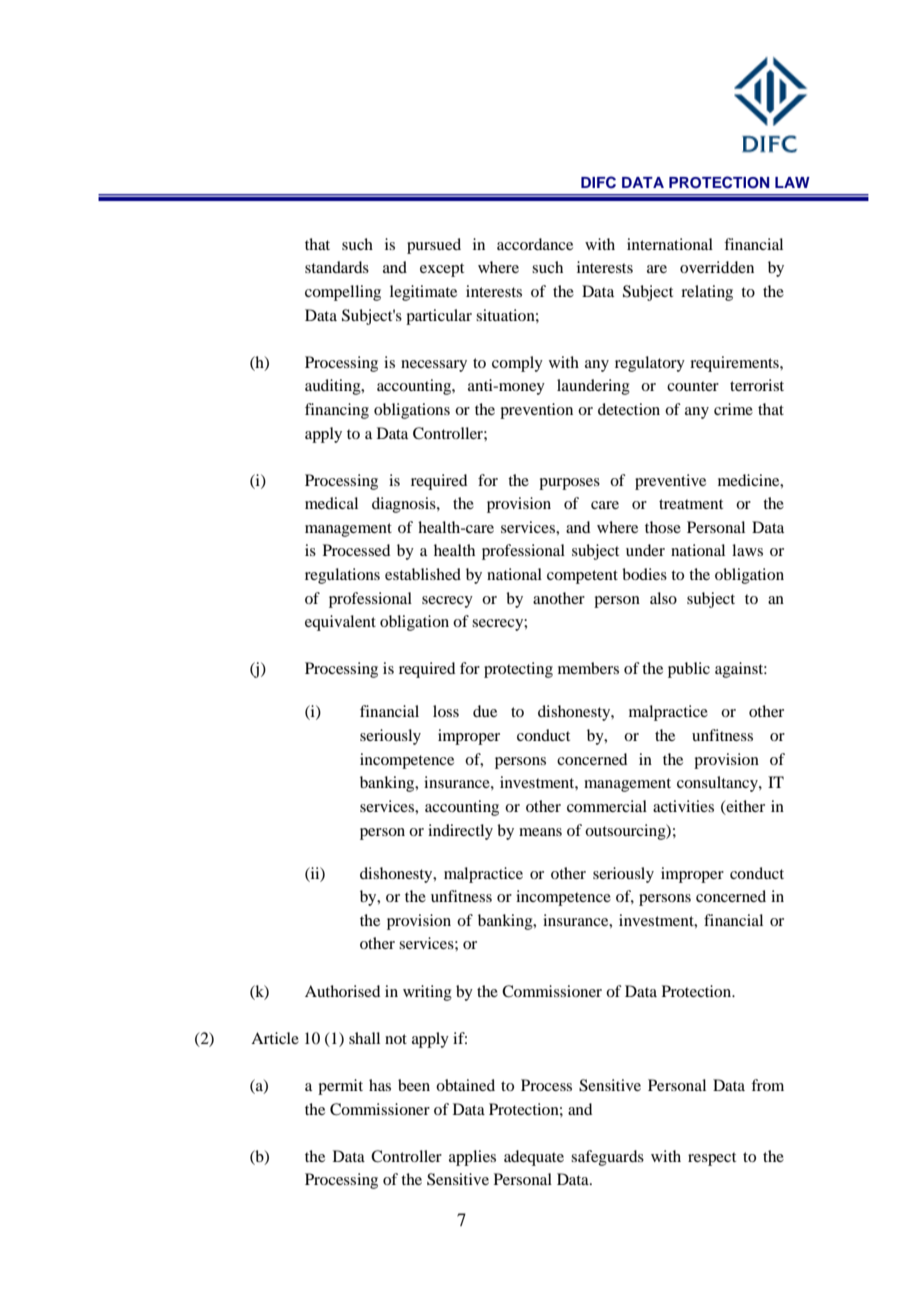  Describe the element at coordinates (535, 244) in the image. I see `accordance` at that location.
